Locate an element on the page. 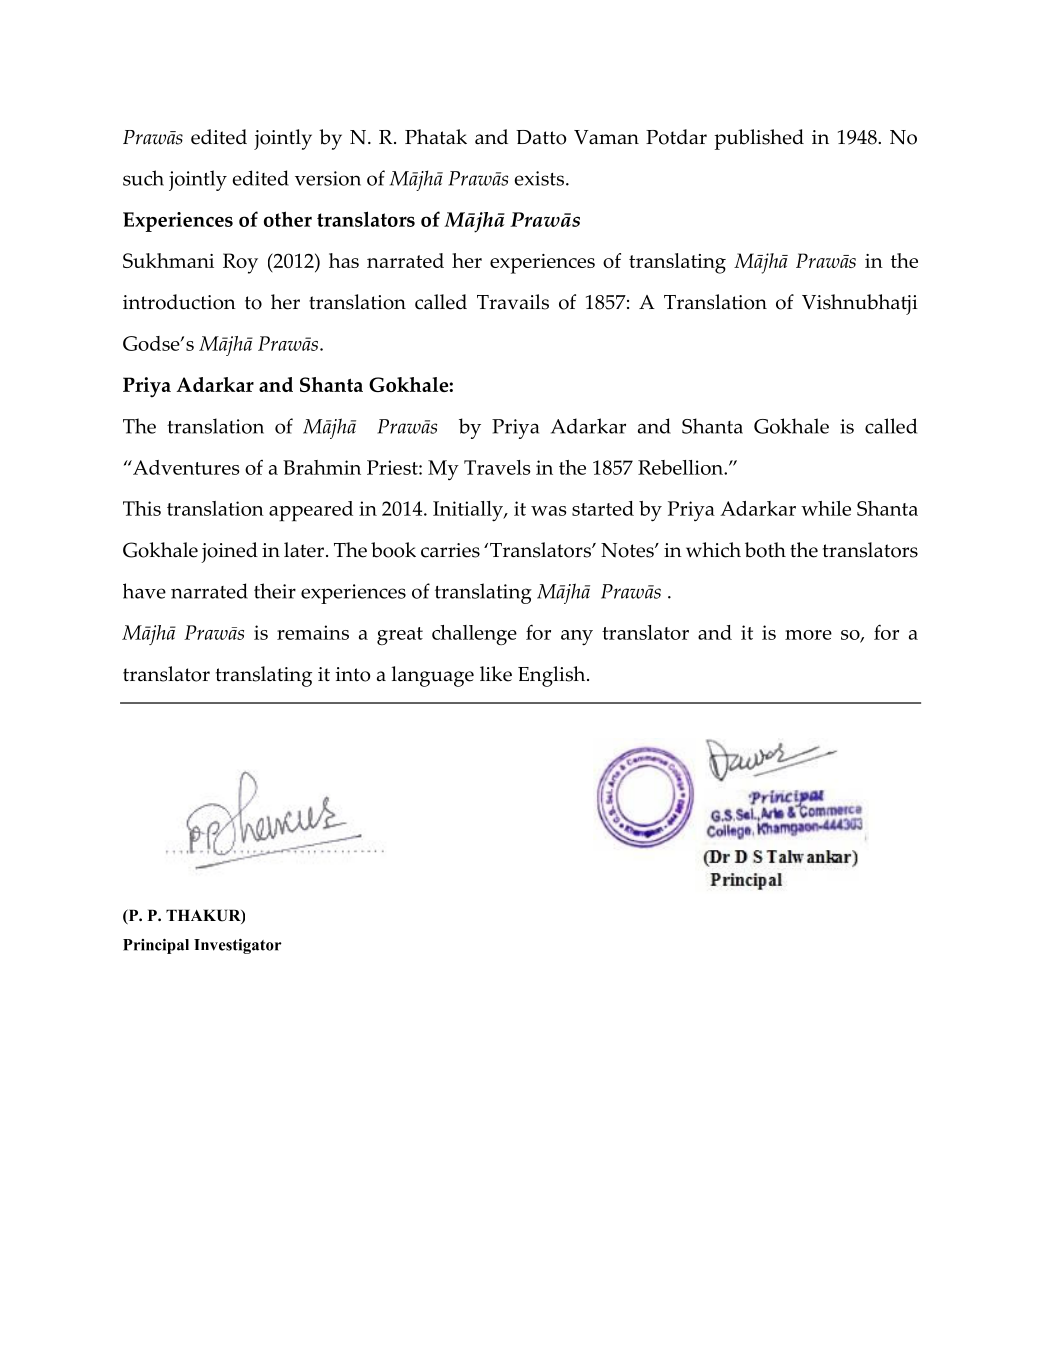 The width and height of the document is (1041, 1347). Investigator is located at coordinates (238, 946).
